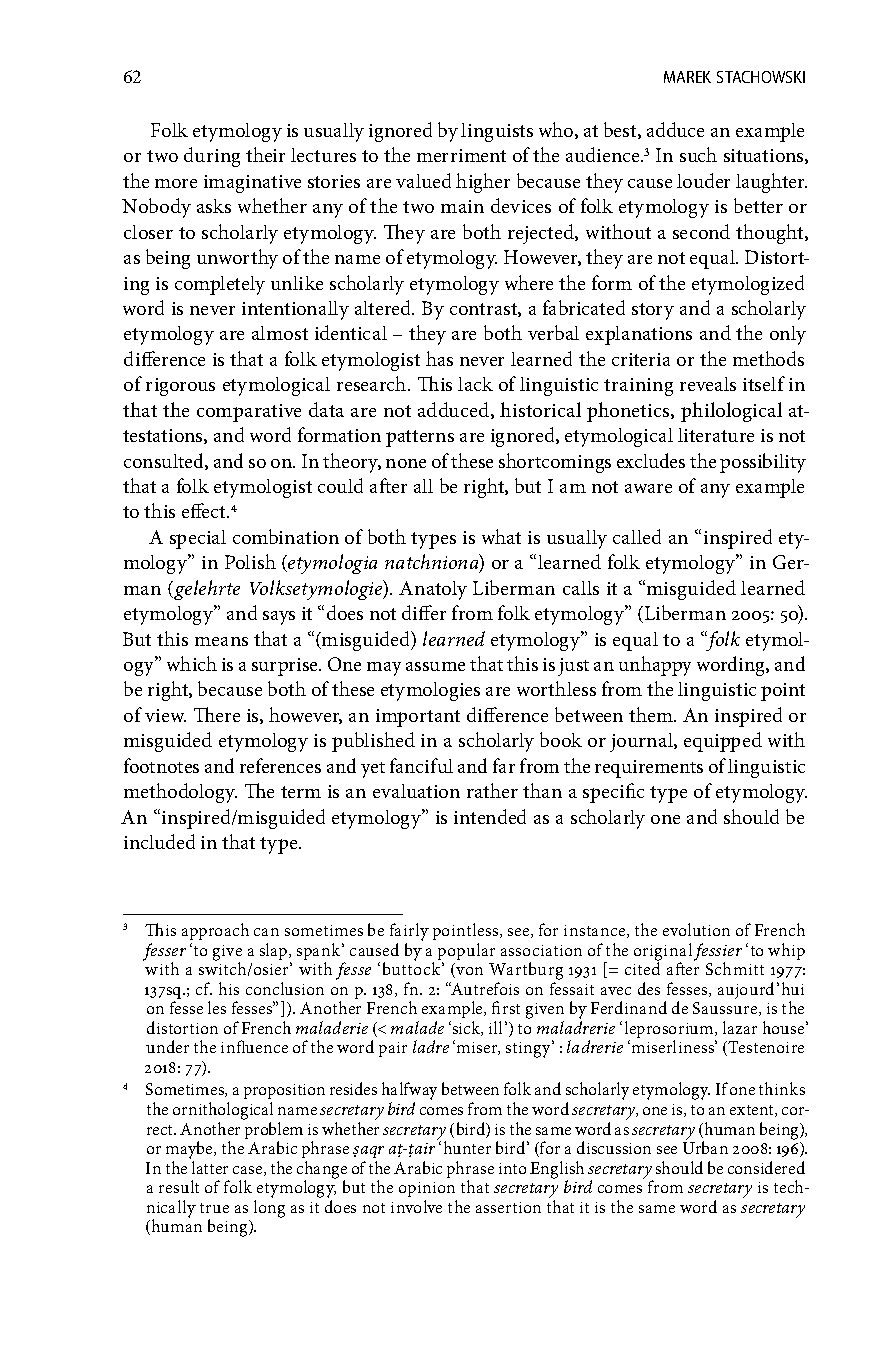 This document has width=896, height=1345. Describe the element at coordinates (687, 77) in the document. I see `MAREK` at that location.
